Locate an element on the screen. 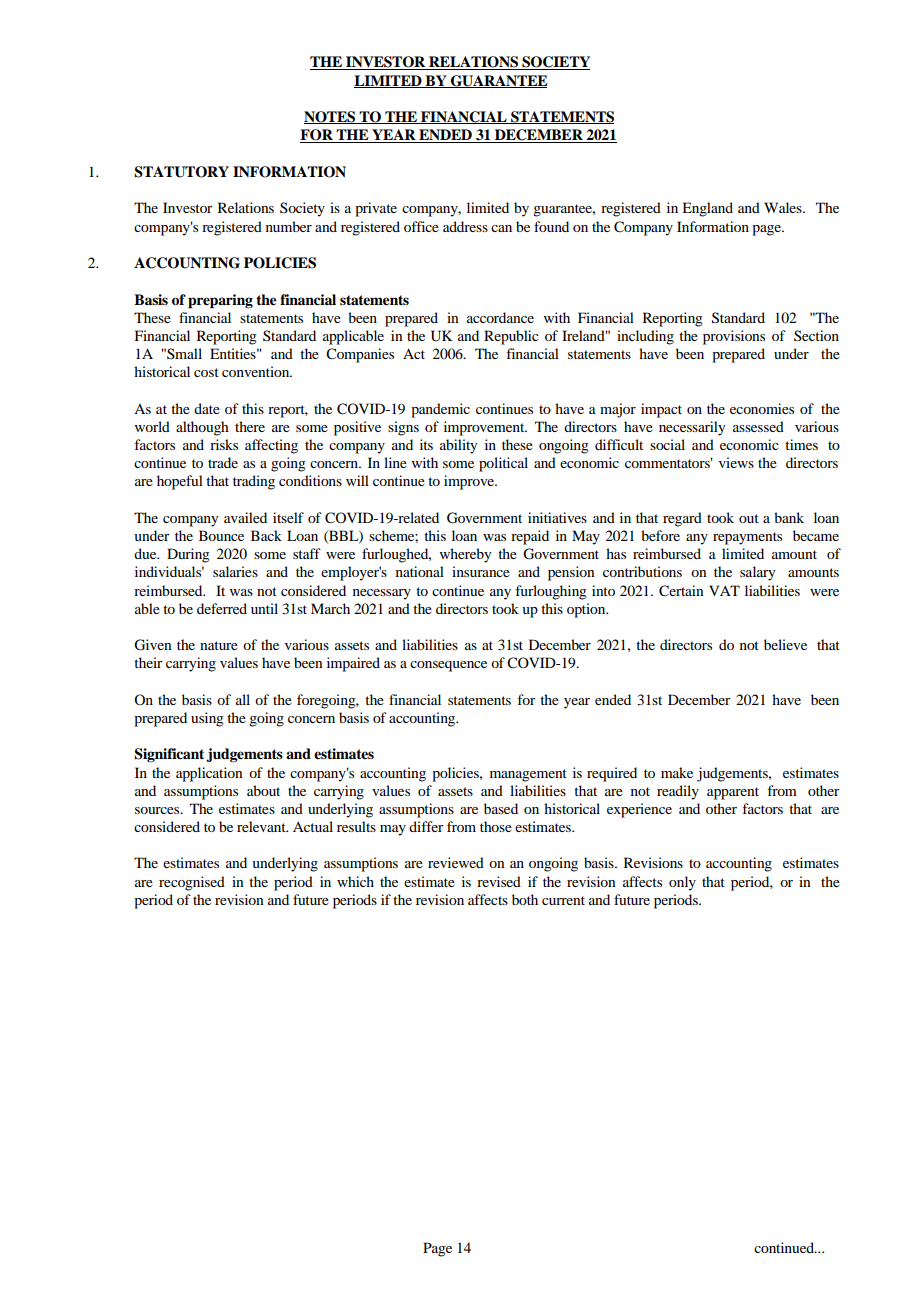  believe is located at coordinates (785, 644).
